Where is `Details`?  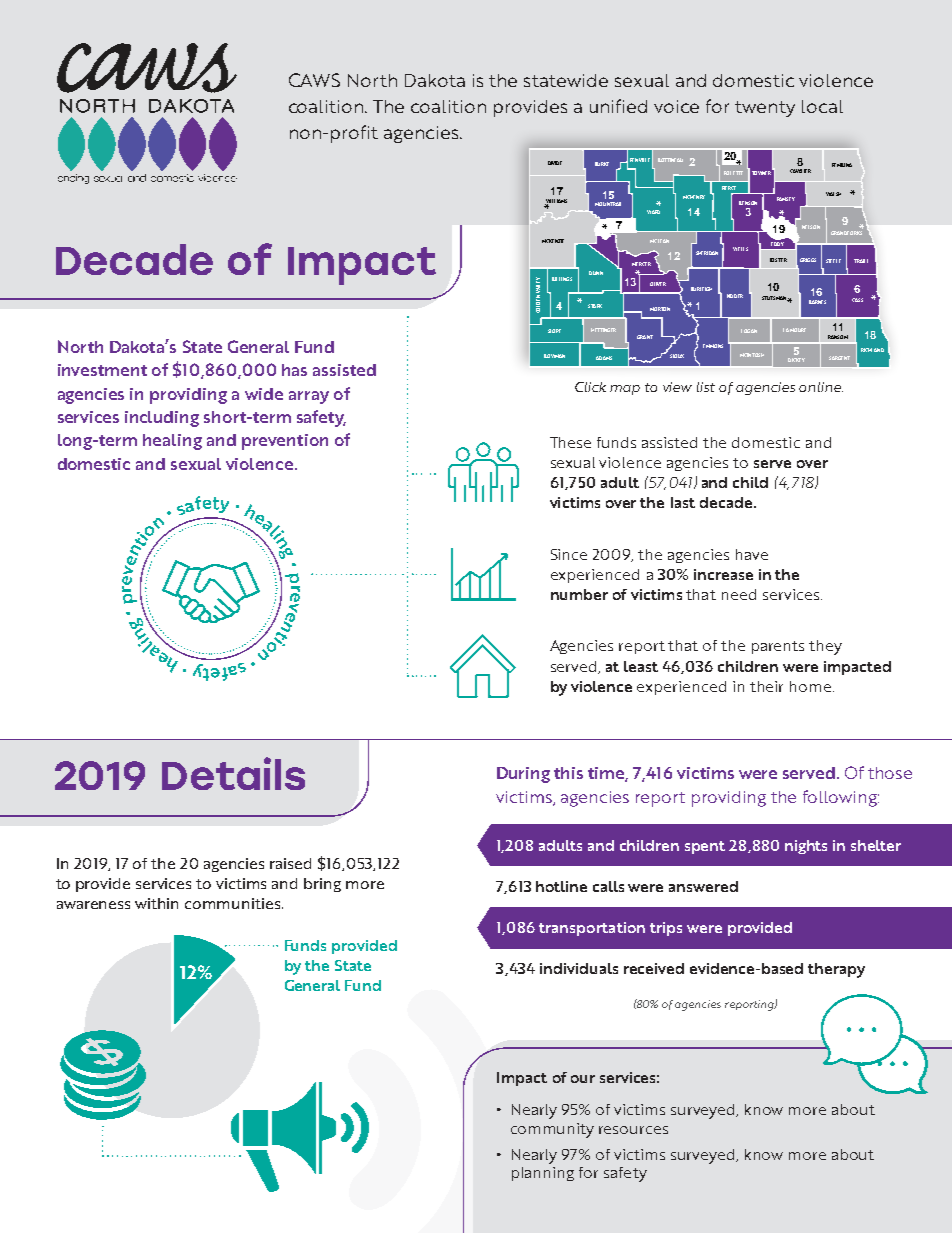 Details is located at coordinates (233, 773).
